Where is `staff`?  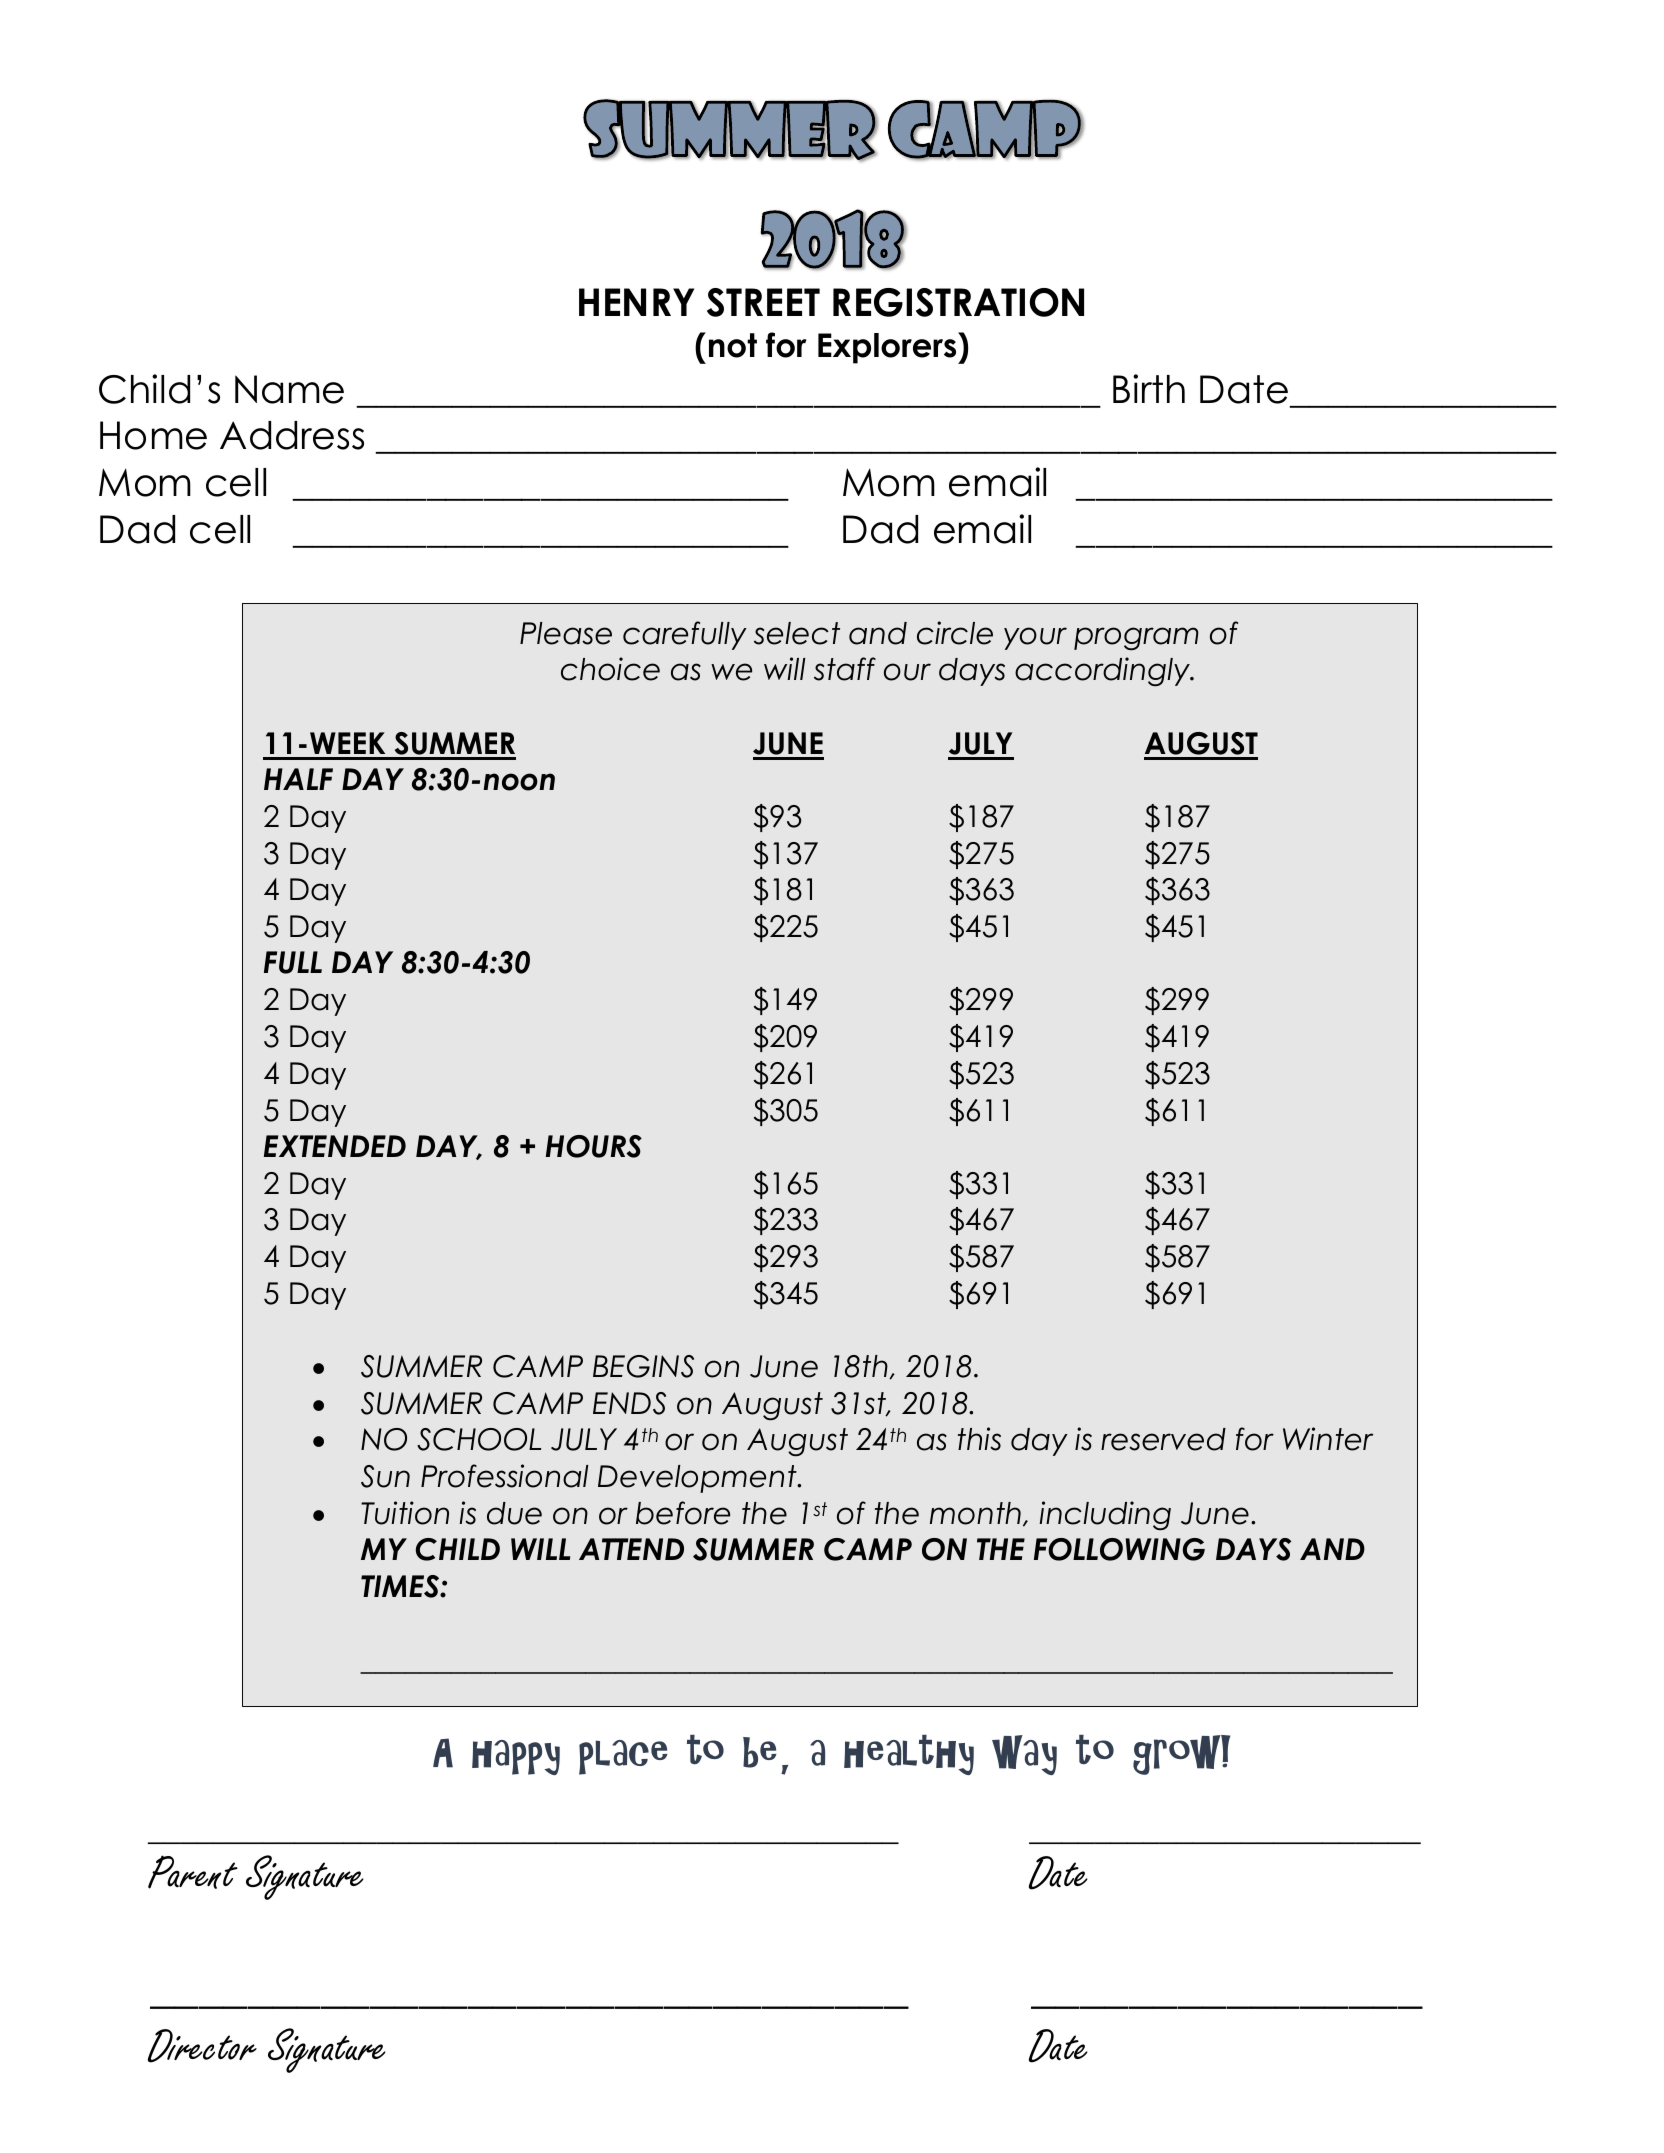 staff is located at coordinates (845, 669).
